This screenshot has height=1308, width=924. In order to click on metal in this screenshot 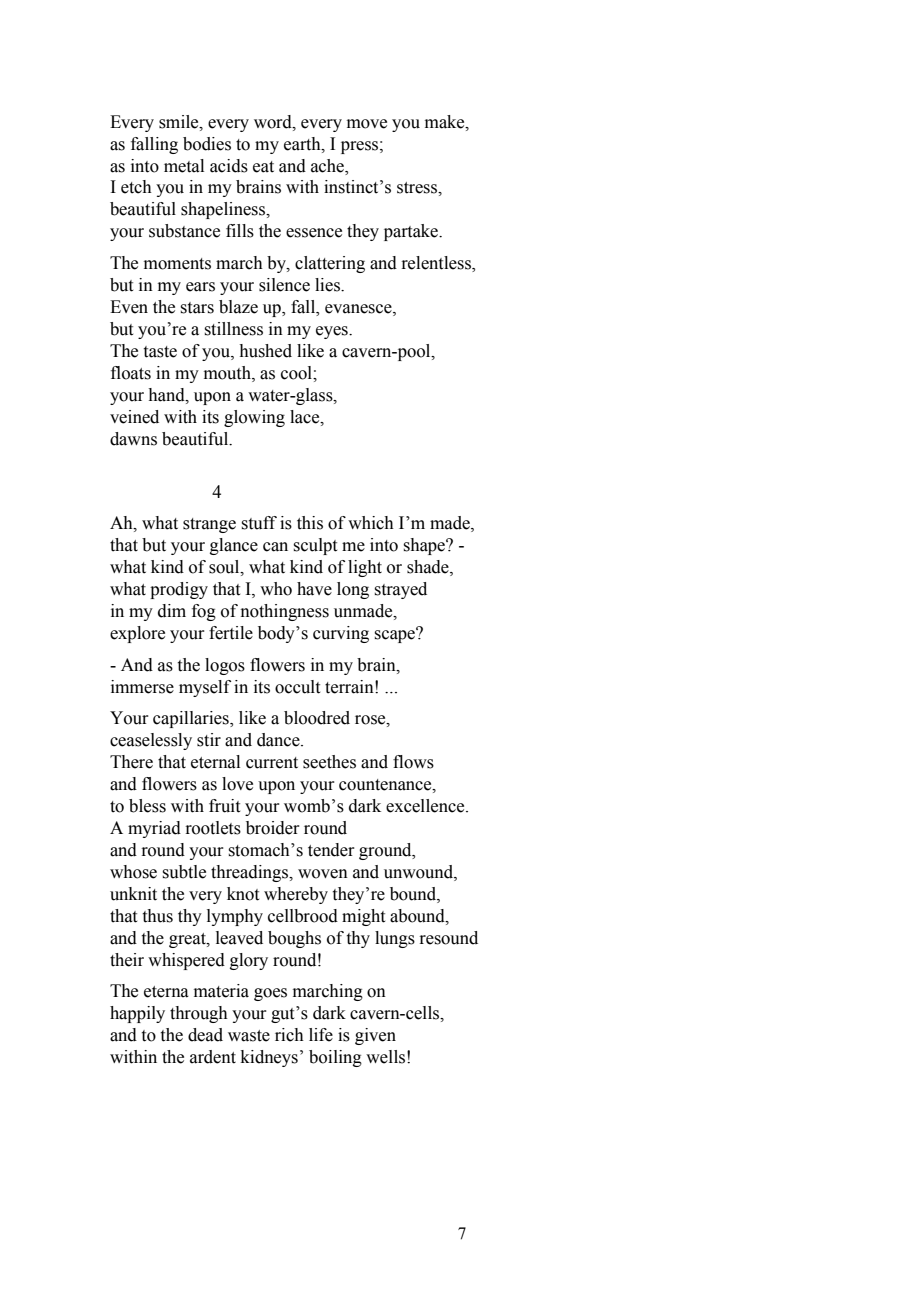, I will do `click(184, 166)`.
